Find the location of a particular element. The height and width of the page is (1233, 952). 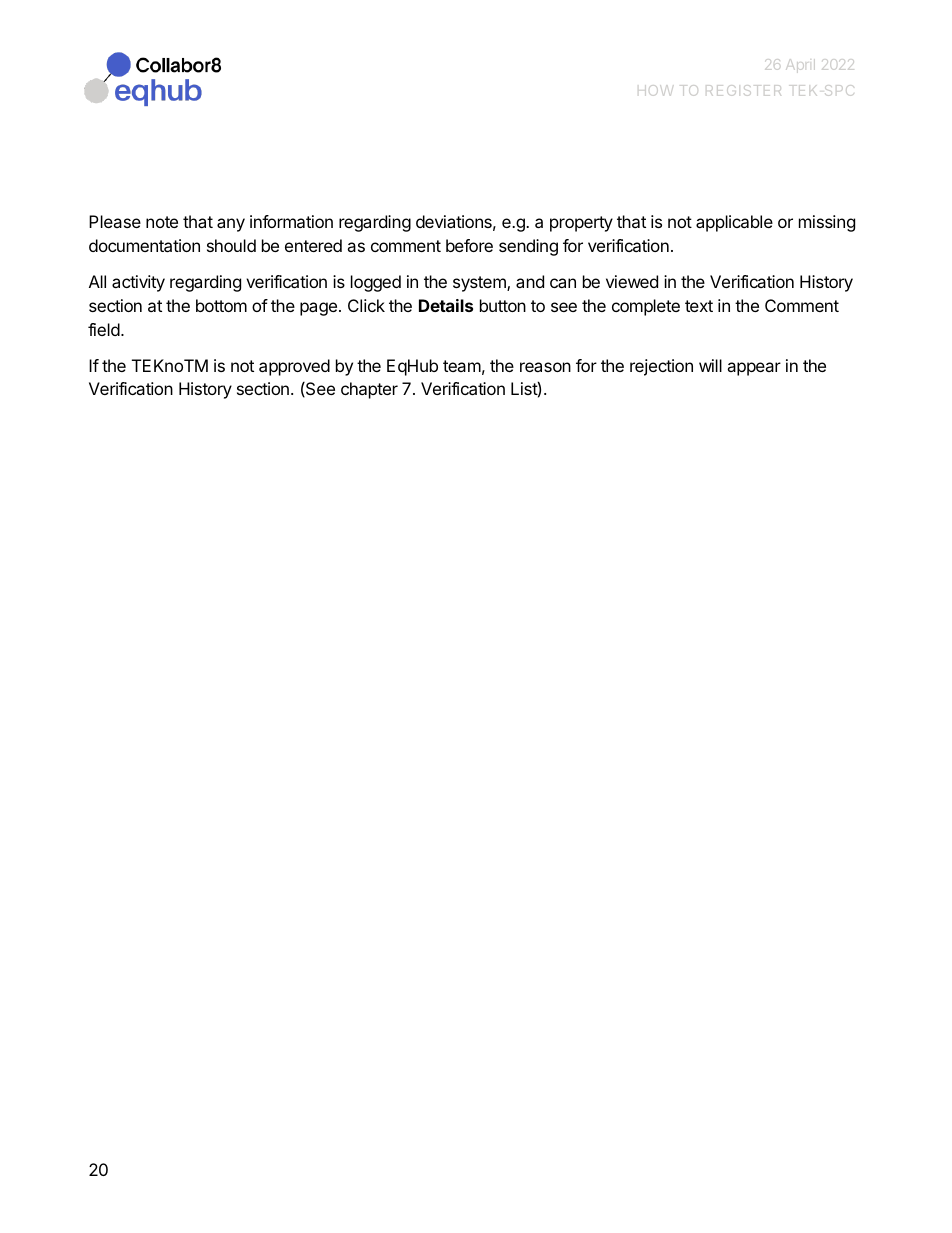

team is located at coordinates (462, 366).
